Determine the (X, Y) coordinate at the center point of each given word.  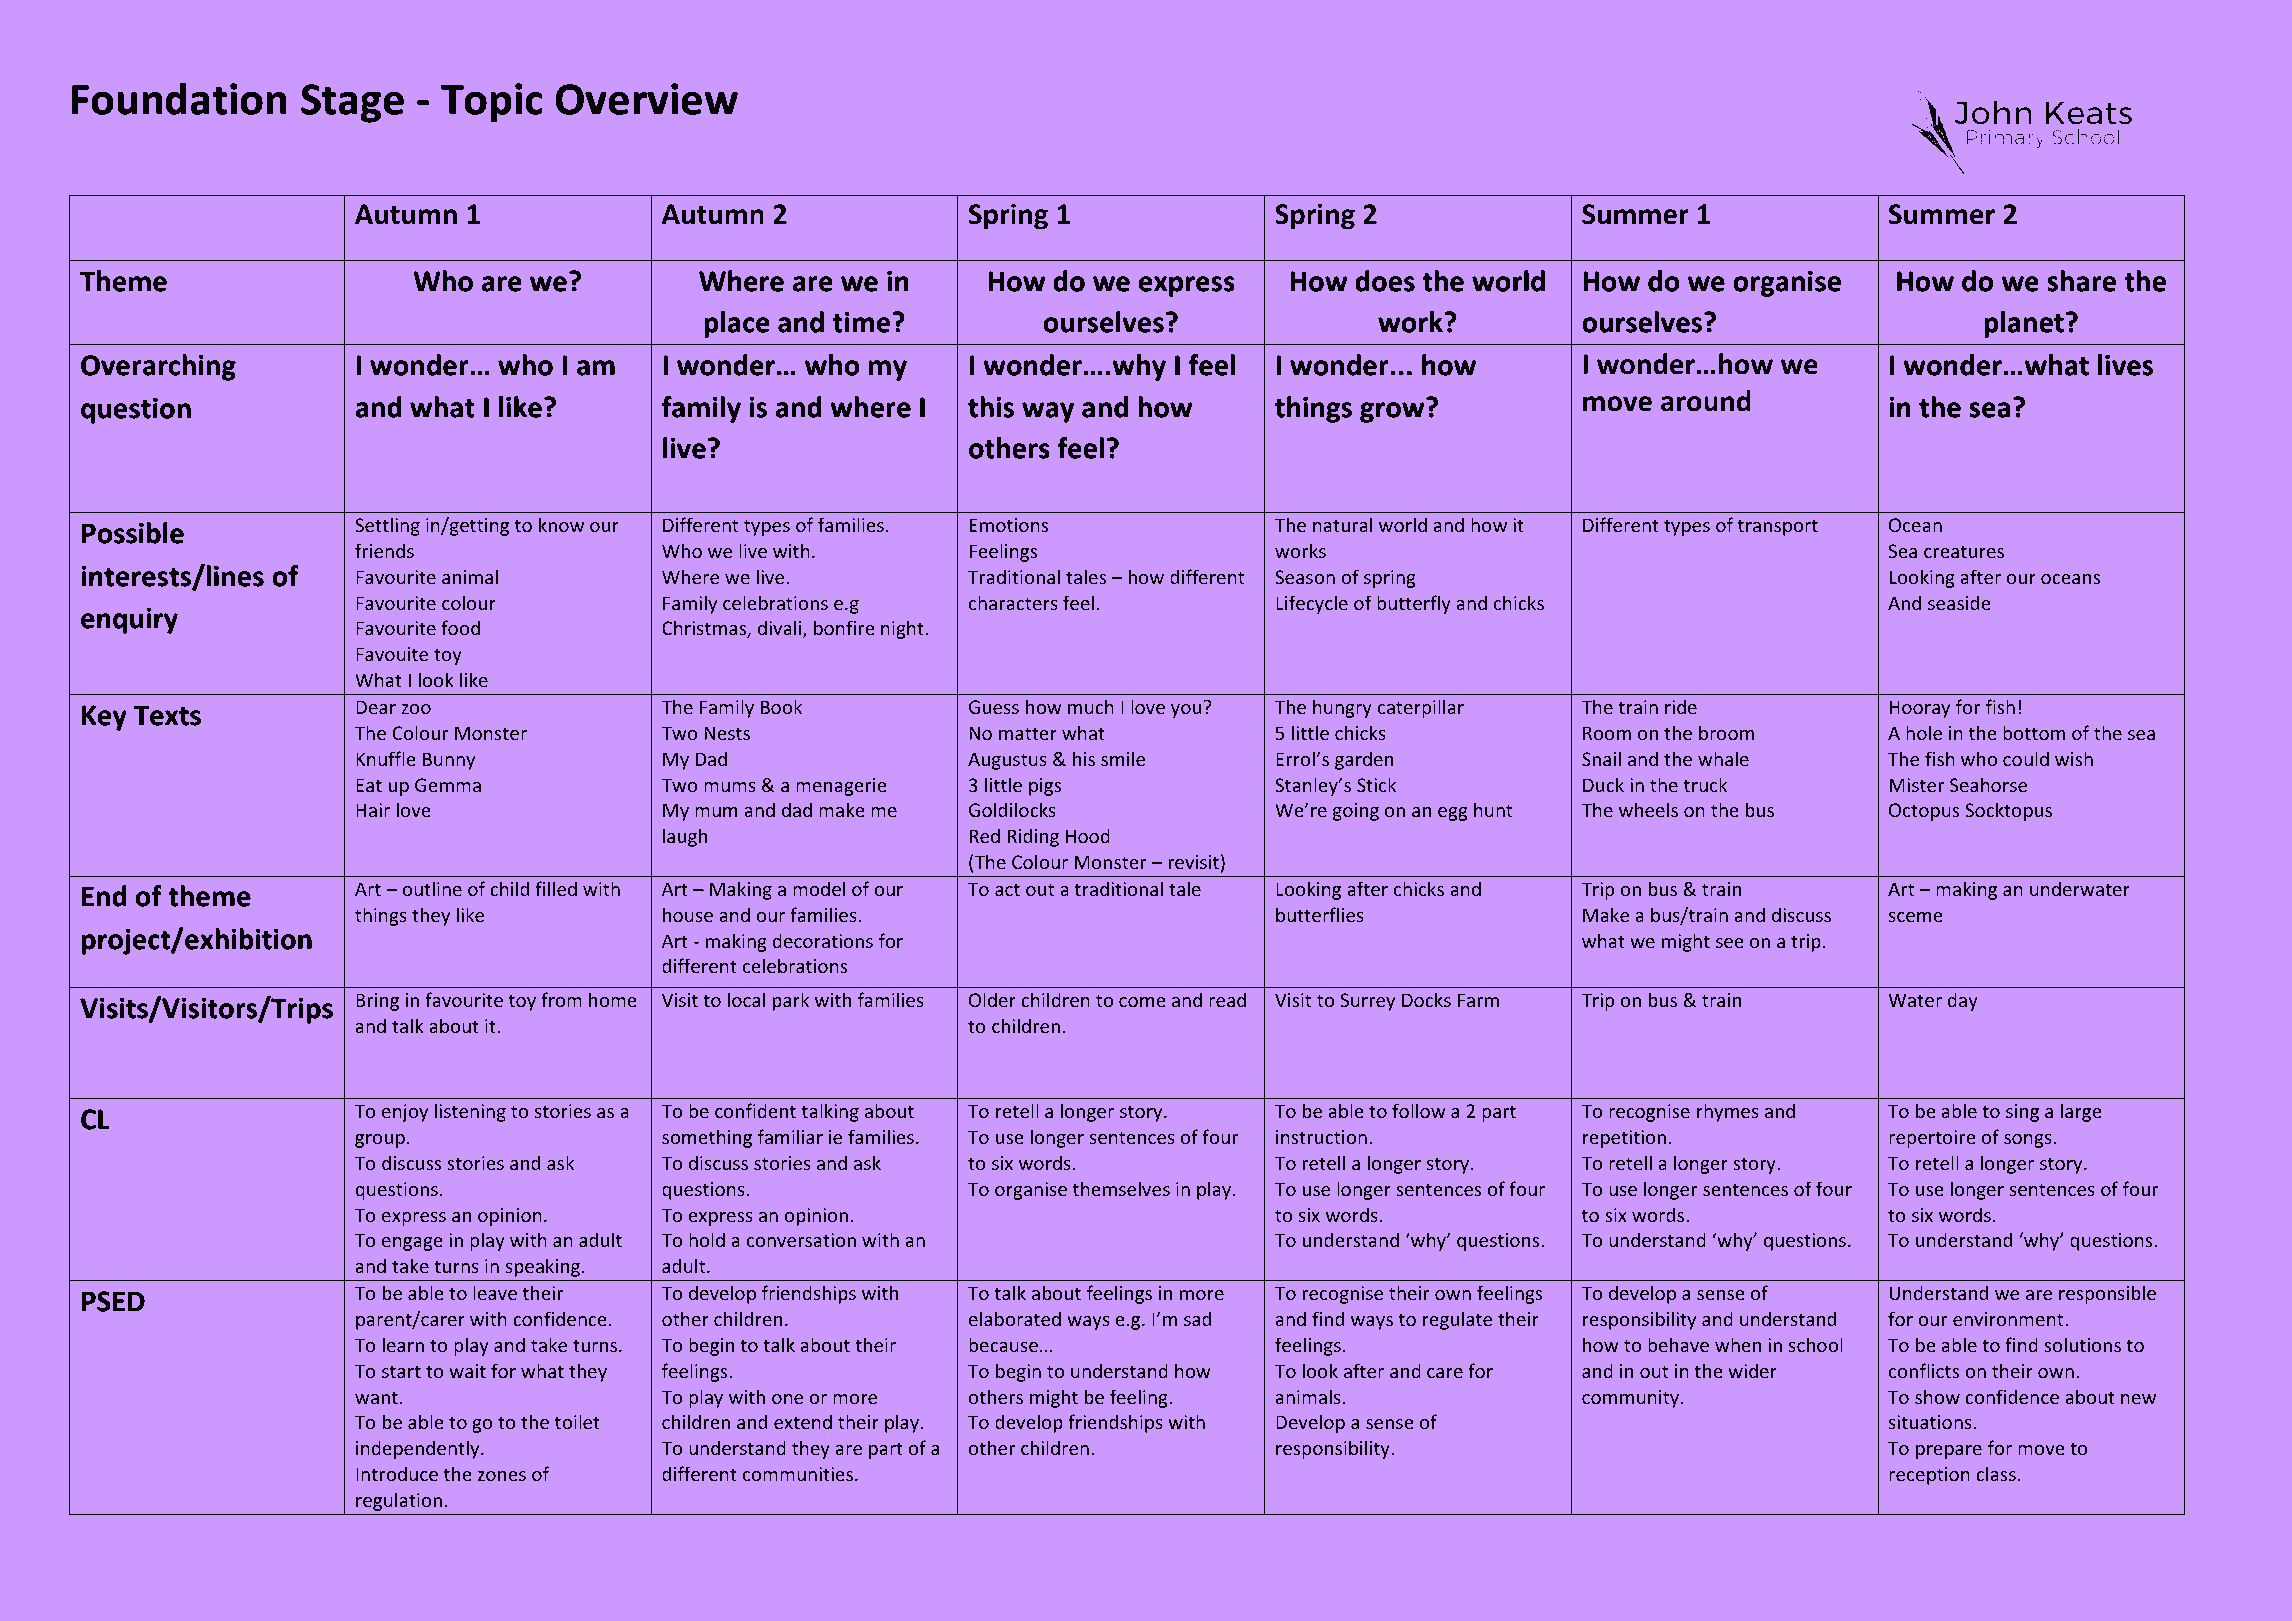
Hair (373, 810)
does (1385, 281)
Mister (1917, 785)
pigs (1045, 787)
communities (798, 1474)
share (2082, 281)
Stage (353, 104)
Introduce (397, 1473)
